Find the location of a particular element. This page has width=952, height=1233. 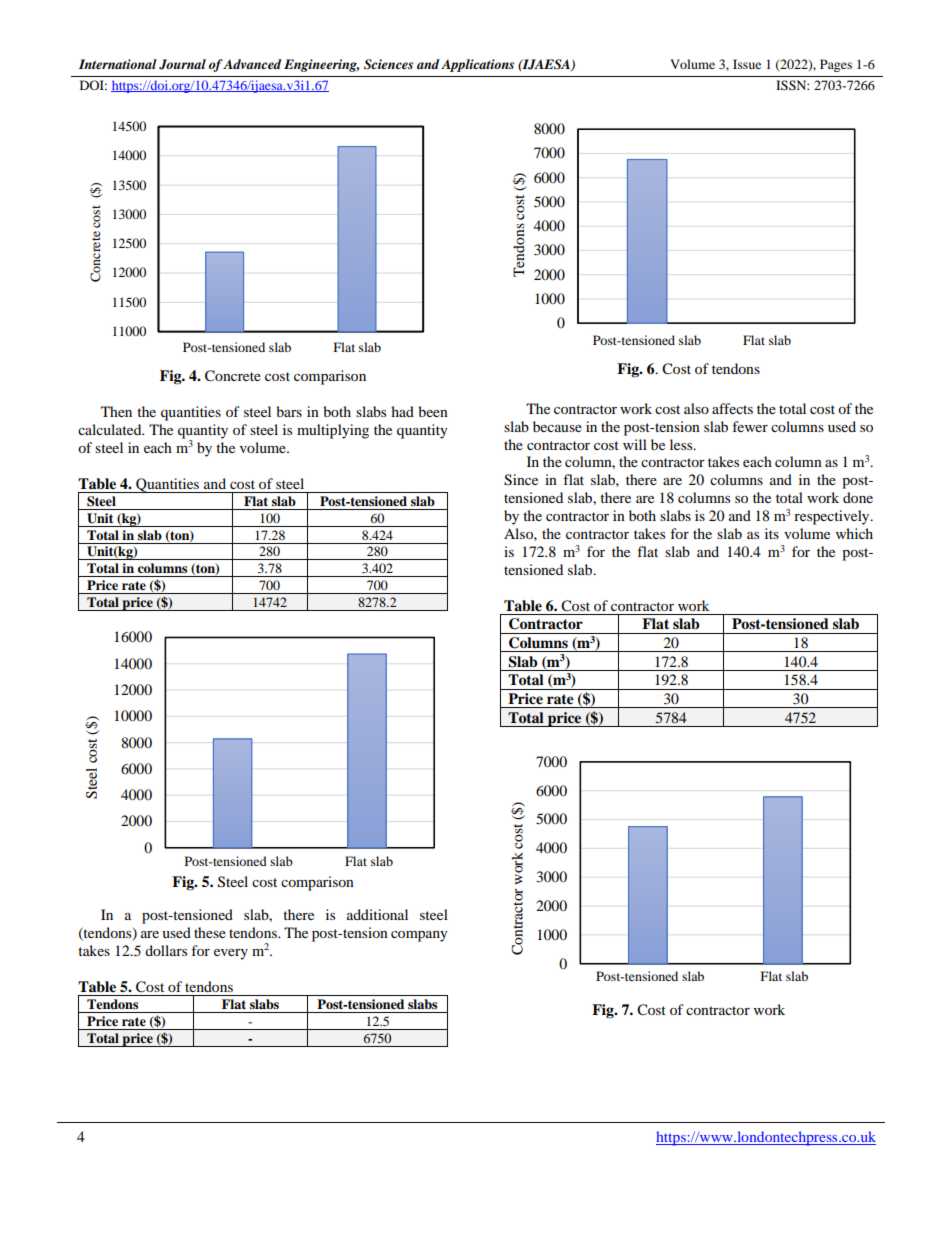

been is located at coordinates (433, 411).
